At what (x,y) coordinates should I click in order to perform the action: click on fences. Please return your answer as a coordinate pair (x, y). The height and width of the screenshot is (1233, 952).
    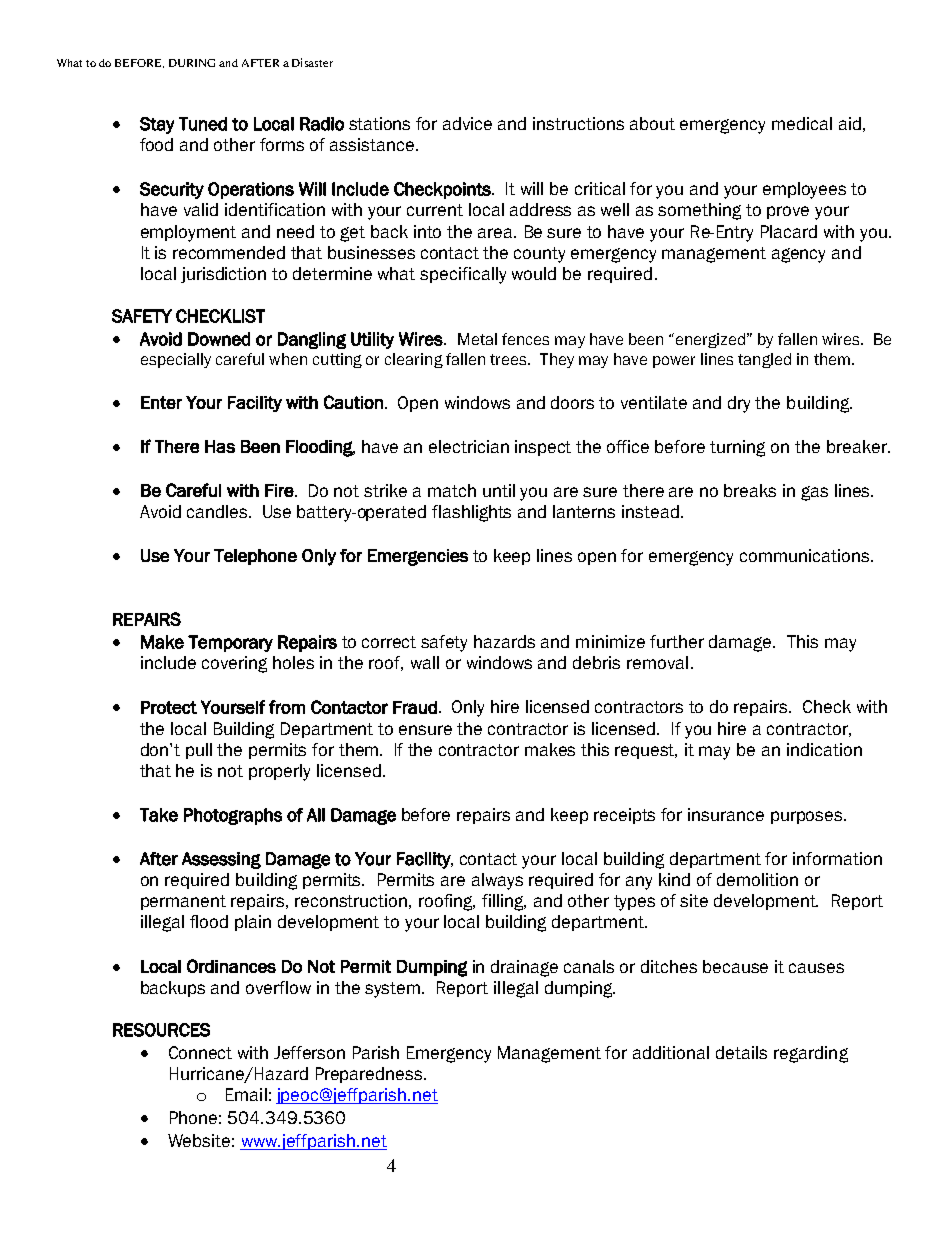
    Looking at the image, I should click on (525, 339).
